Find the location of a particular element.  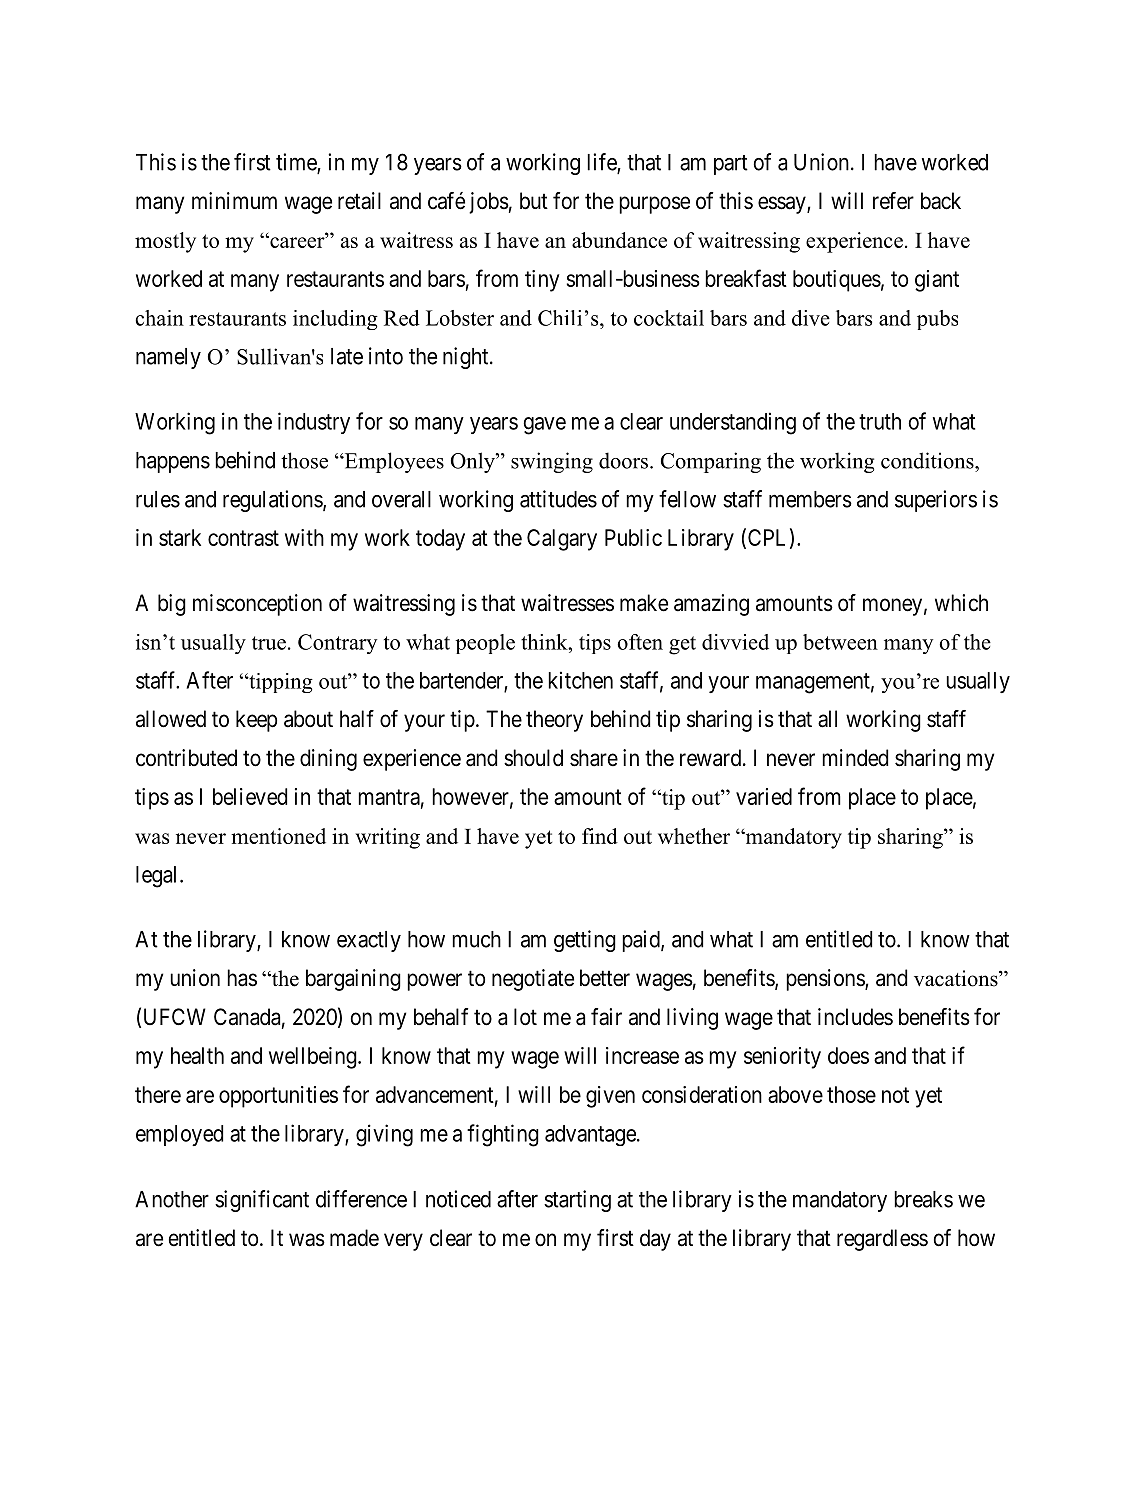

minimum is located at coordinates (234, 200).
